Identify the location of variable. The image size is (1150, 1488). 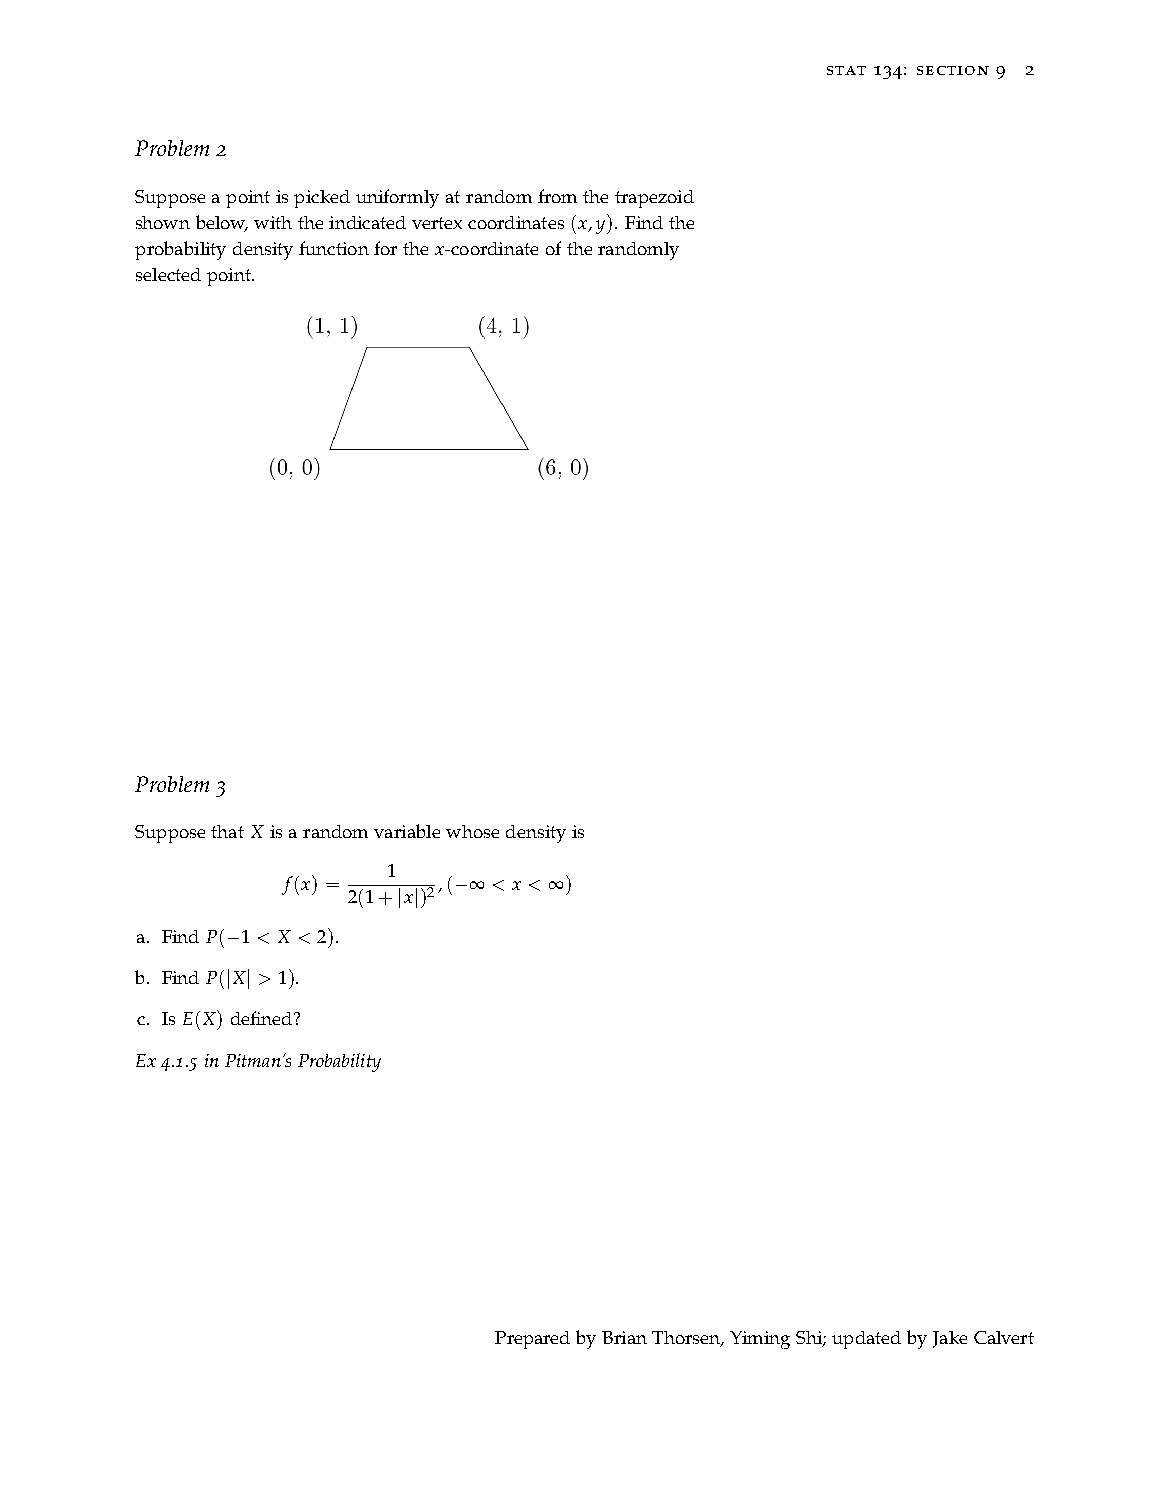
(407, 831).
